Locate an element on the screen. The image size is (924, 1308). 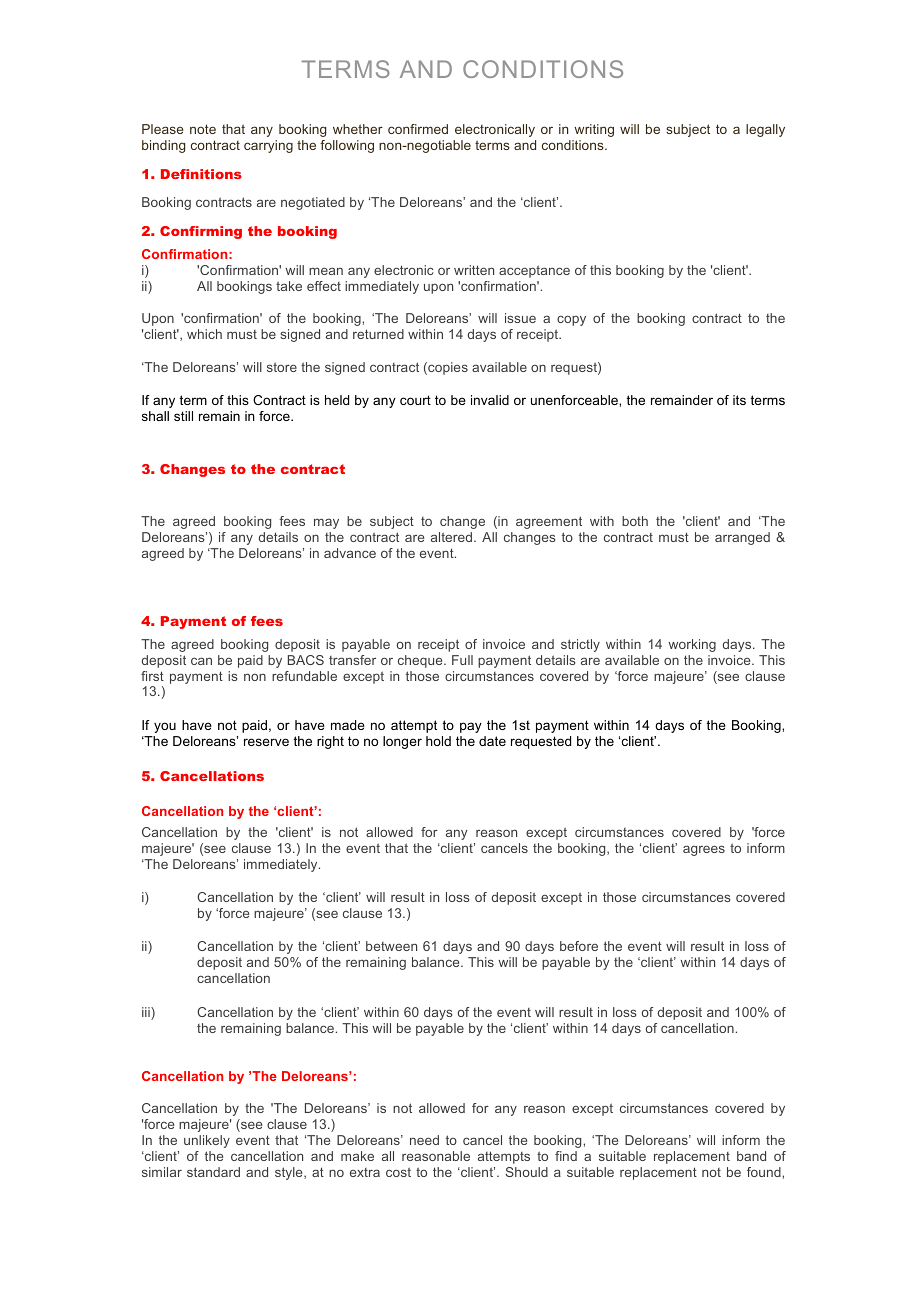
legally is located at coordinates (765, 130).
